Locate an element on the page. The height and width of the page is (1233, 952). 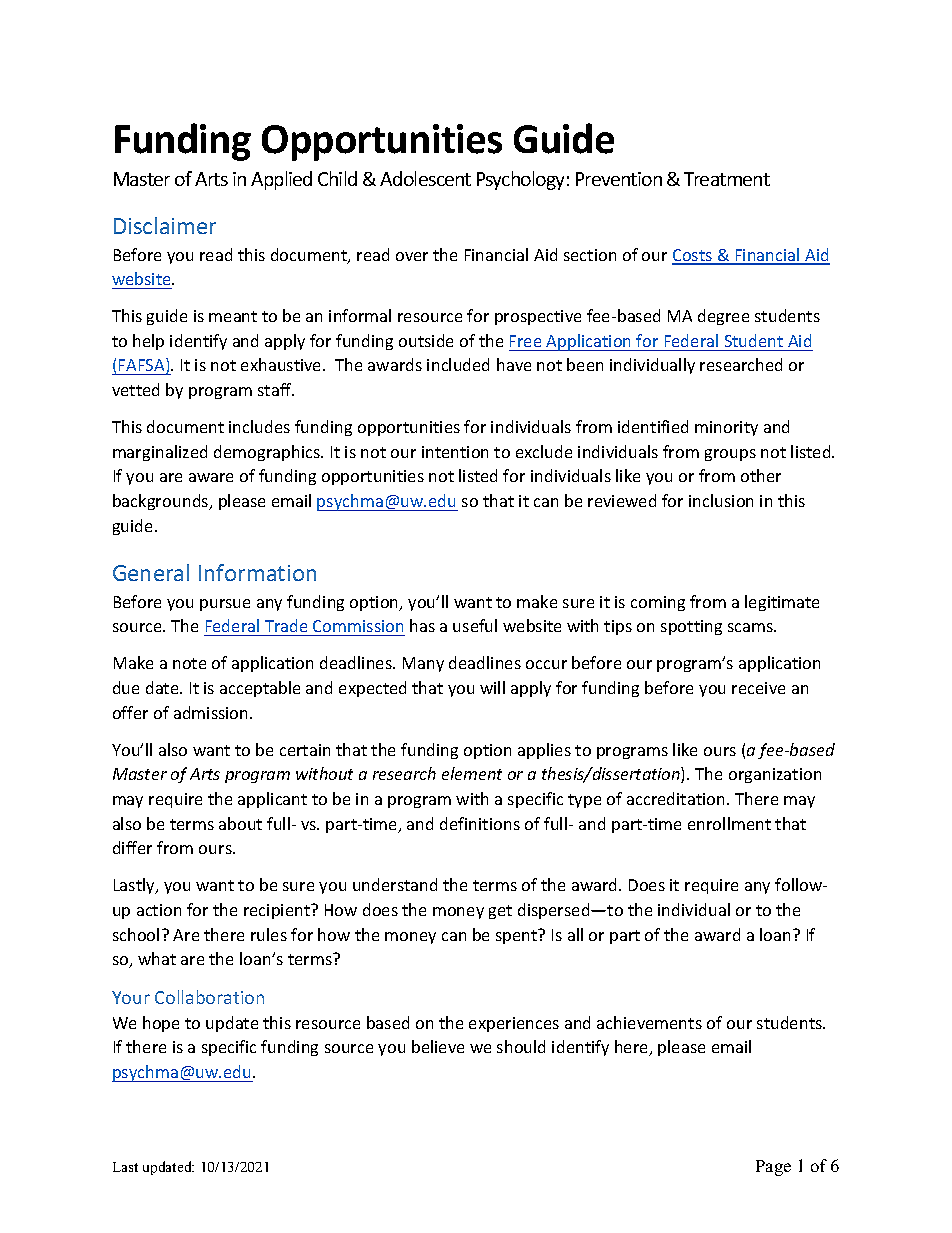
backgrounds is located at coordinates (162, 502).
